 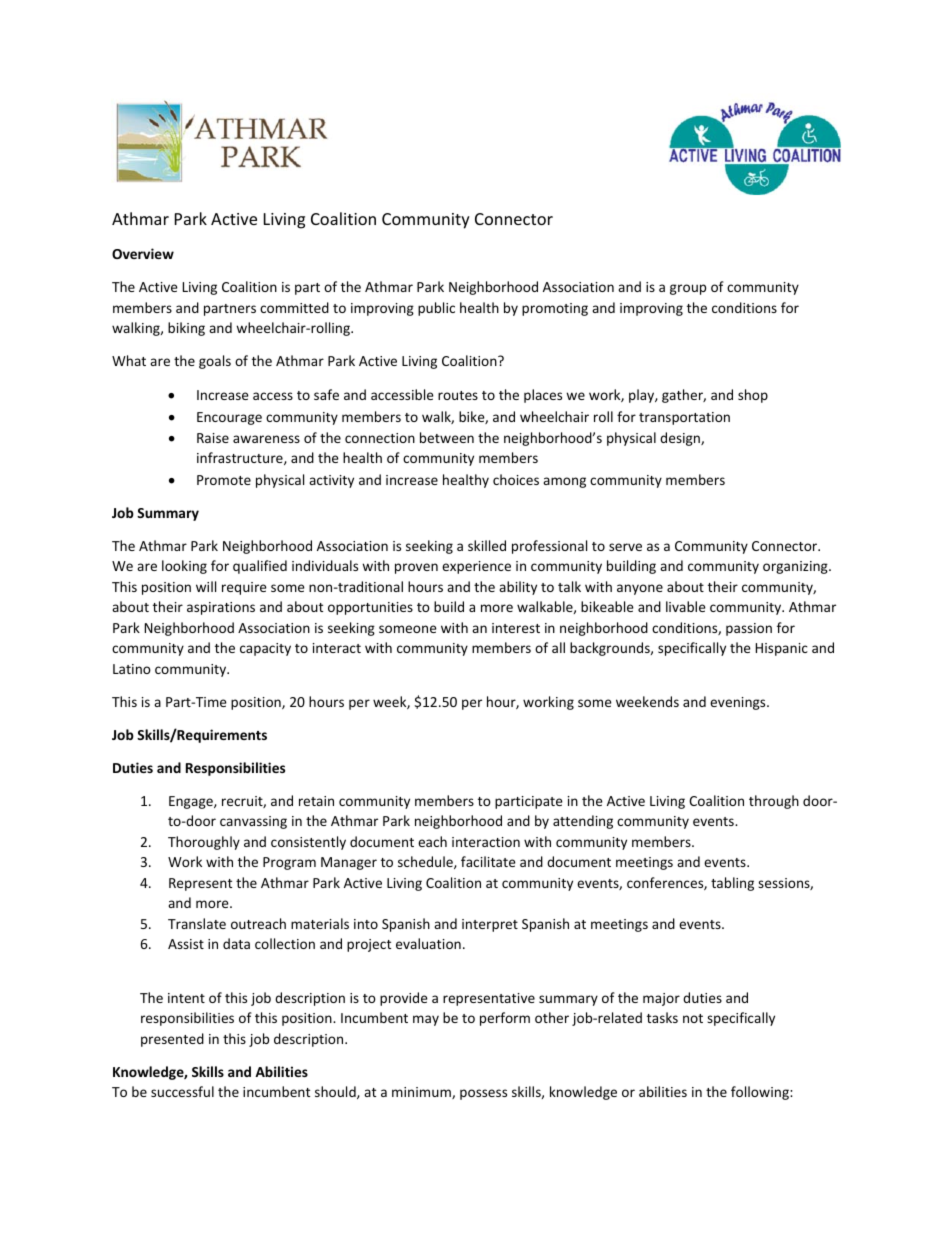 I want to click on possess, so click(x=483, y=1094).
